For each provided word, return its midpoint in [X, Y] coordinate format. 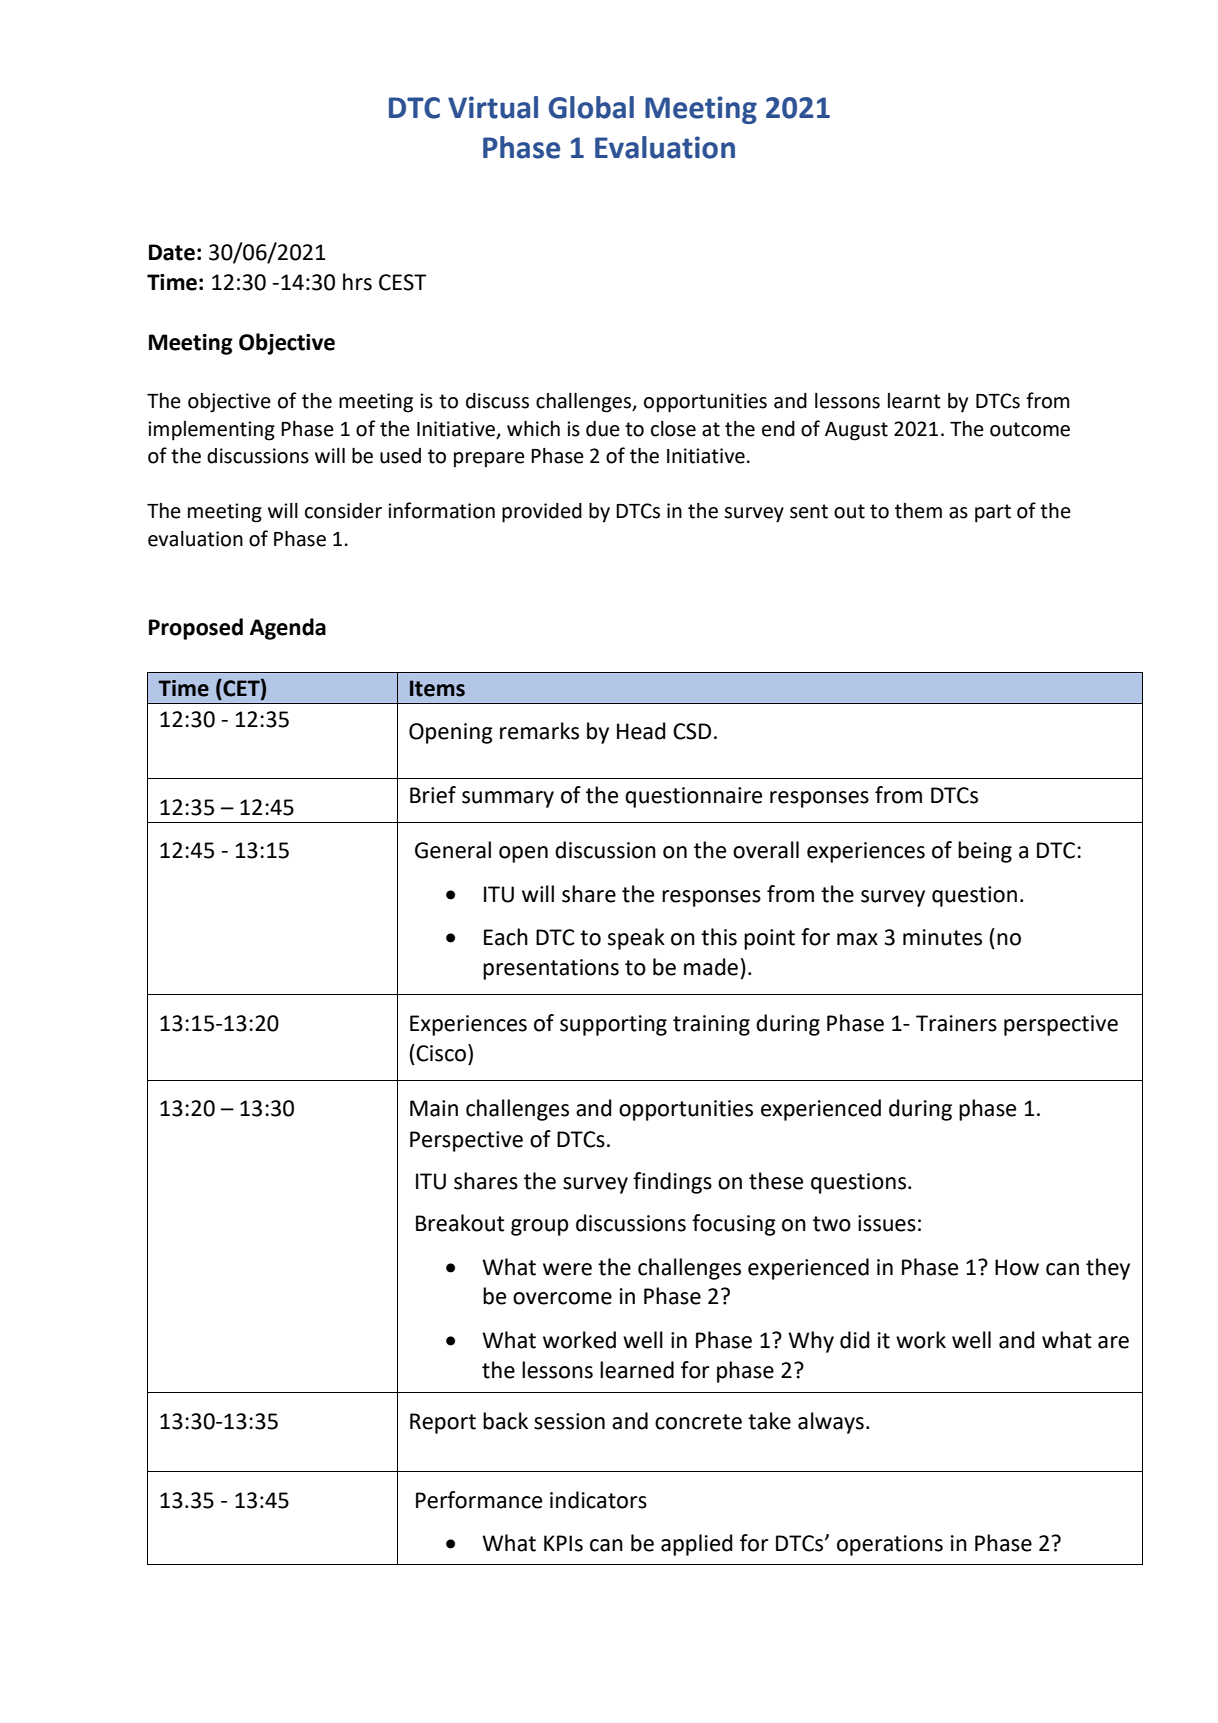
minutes [942, 937]
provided [542, 513]
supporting [613, 1025]
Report [443, 1423]
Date [172, 252]
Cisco [442, 1053]
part [993, 513]
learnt [914, 401]
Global [591, 107]
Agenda [288, 629]
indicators [598, 1500]
